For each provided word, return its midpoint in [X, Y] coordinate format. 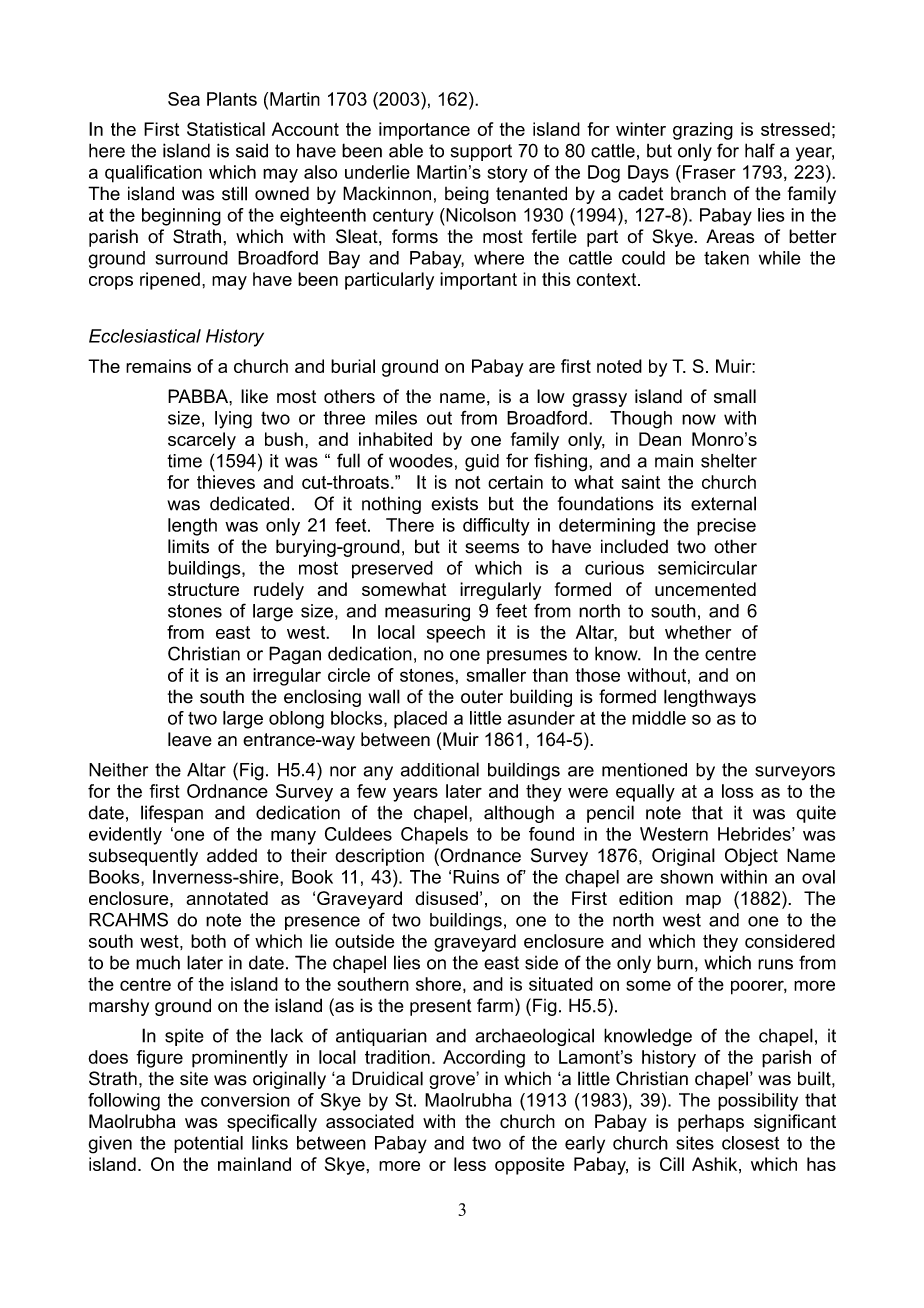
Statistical [226, 129]
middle [659, 718]
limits [188, 546]
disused [446, 898]
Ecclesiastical [145, 336]
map [703, 902]
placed [420, 720]
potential [208, 1144]
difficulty [496, 527]
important [478, 281]
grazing [703, 131]
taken [726, 258]
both [208, 941]
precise [726, 527]
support [481, 152]
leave [190, 739]
